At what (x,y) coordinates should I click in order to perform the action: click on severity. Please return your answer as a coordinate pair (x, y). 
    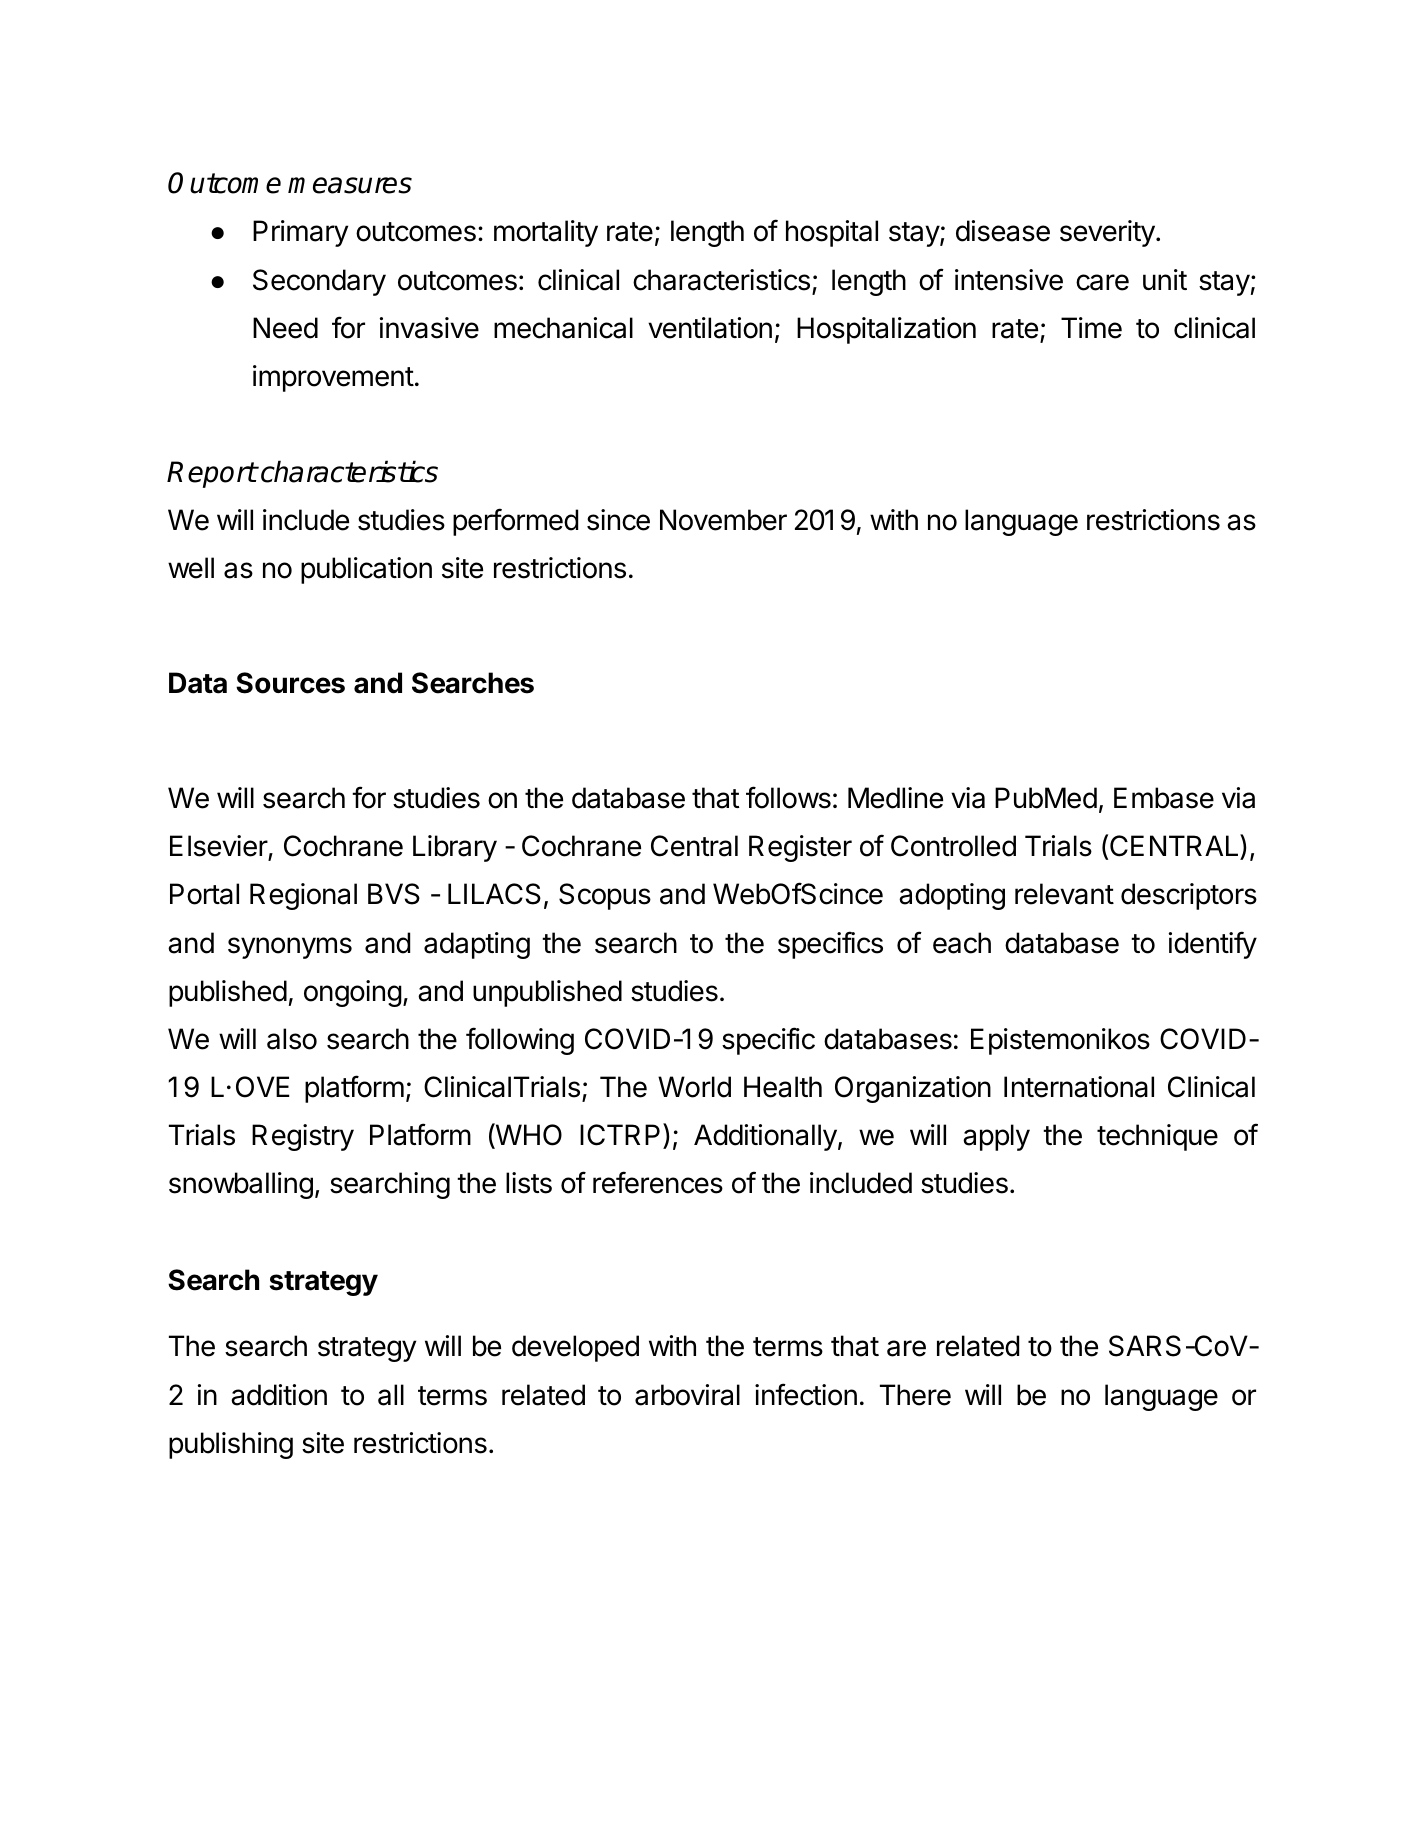
    Looking at the image, I should click on (1107, 233).
